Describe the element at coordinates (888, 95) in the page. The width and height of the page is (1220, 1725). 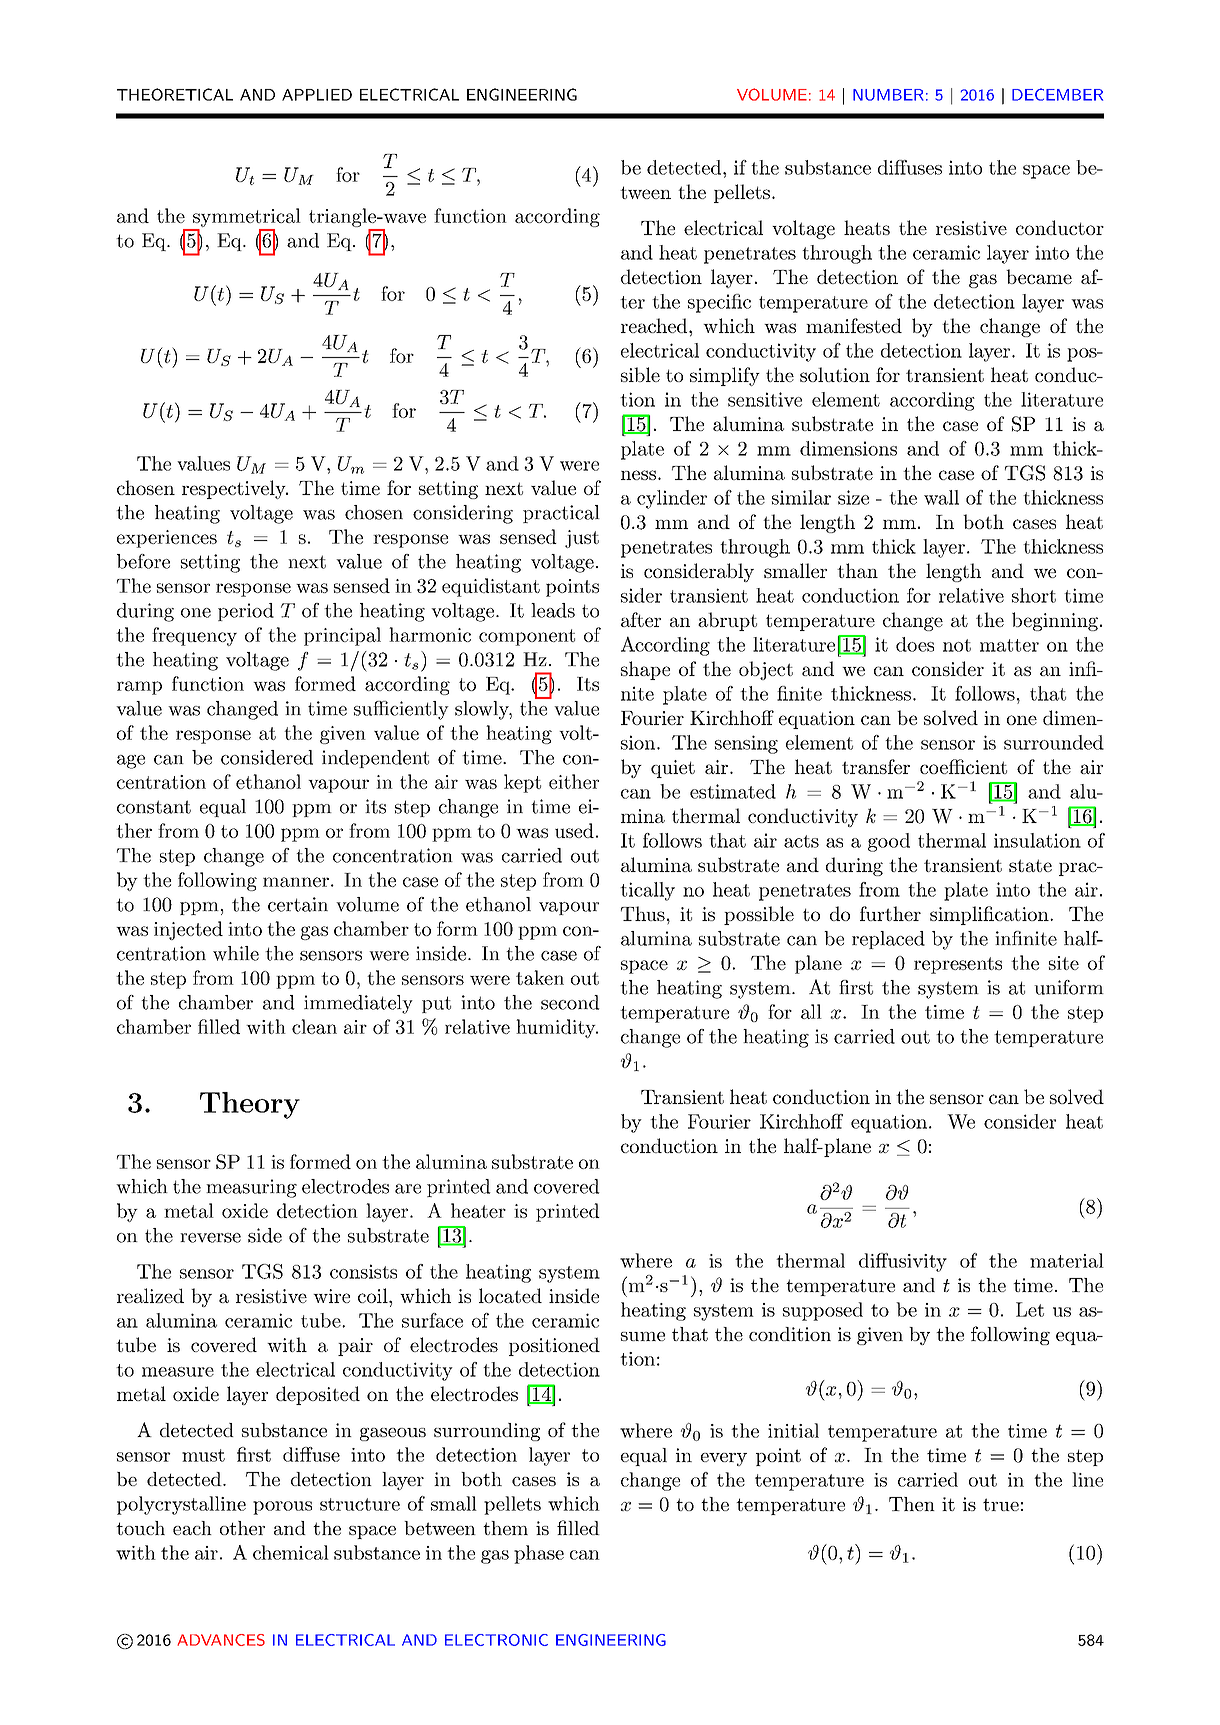
I see `NUMBER` at that location.
